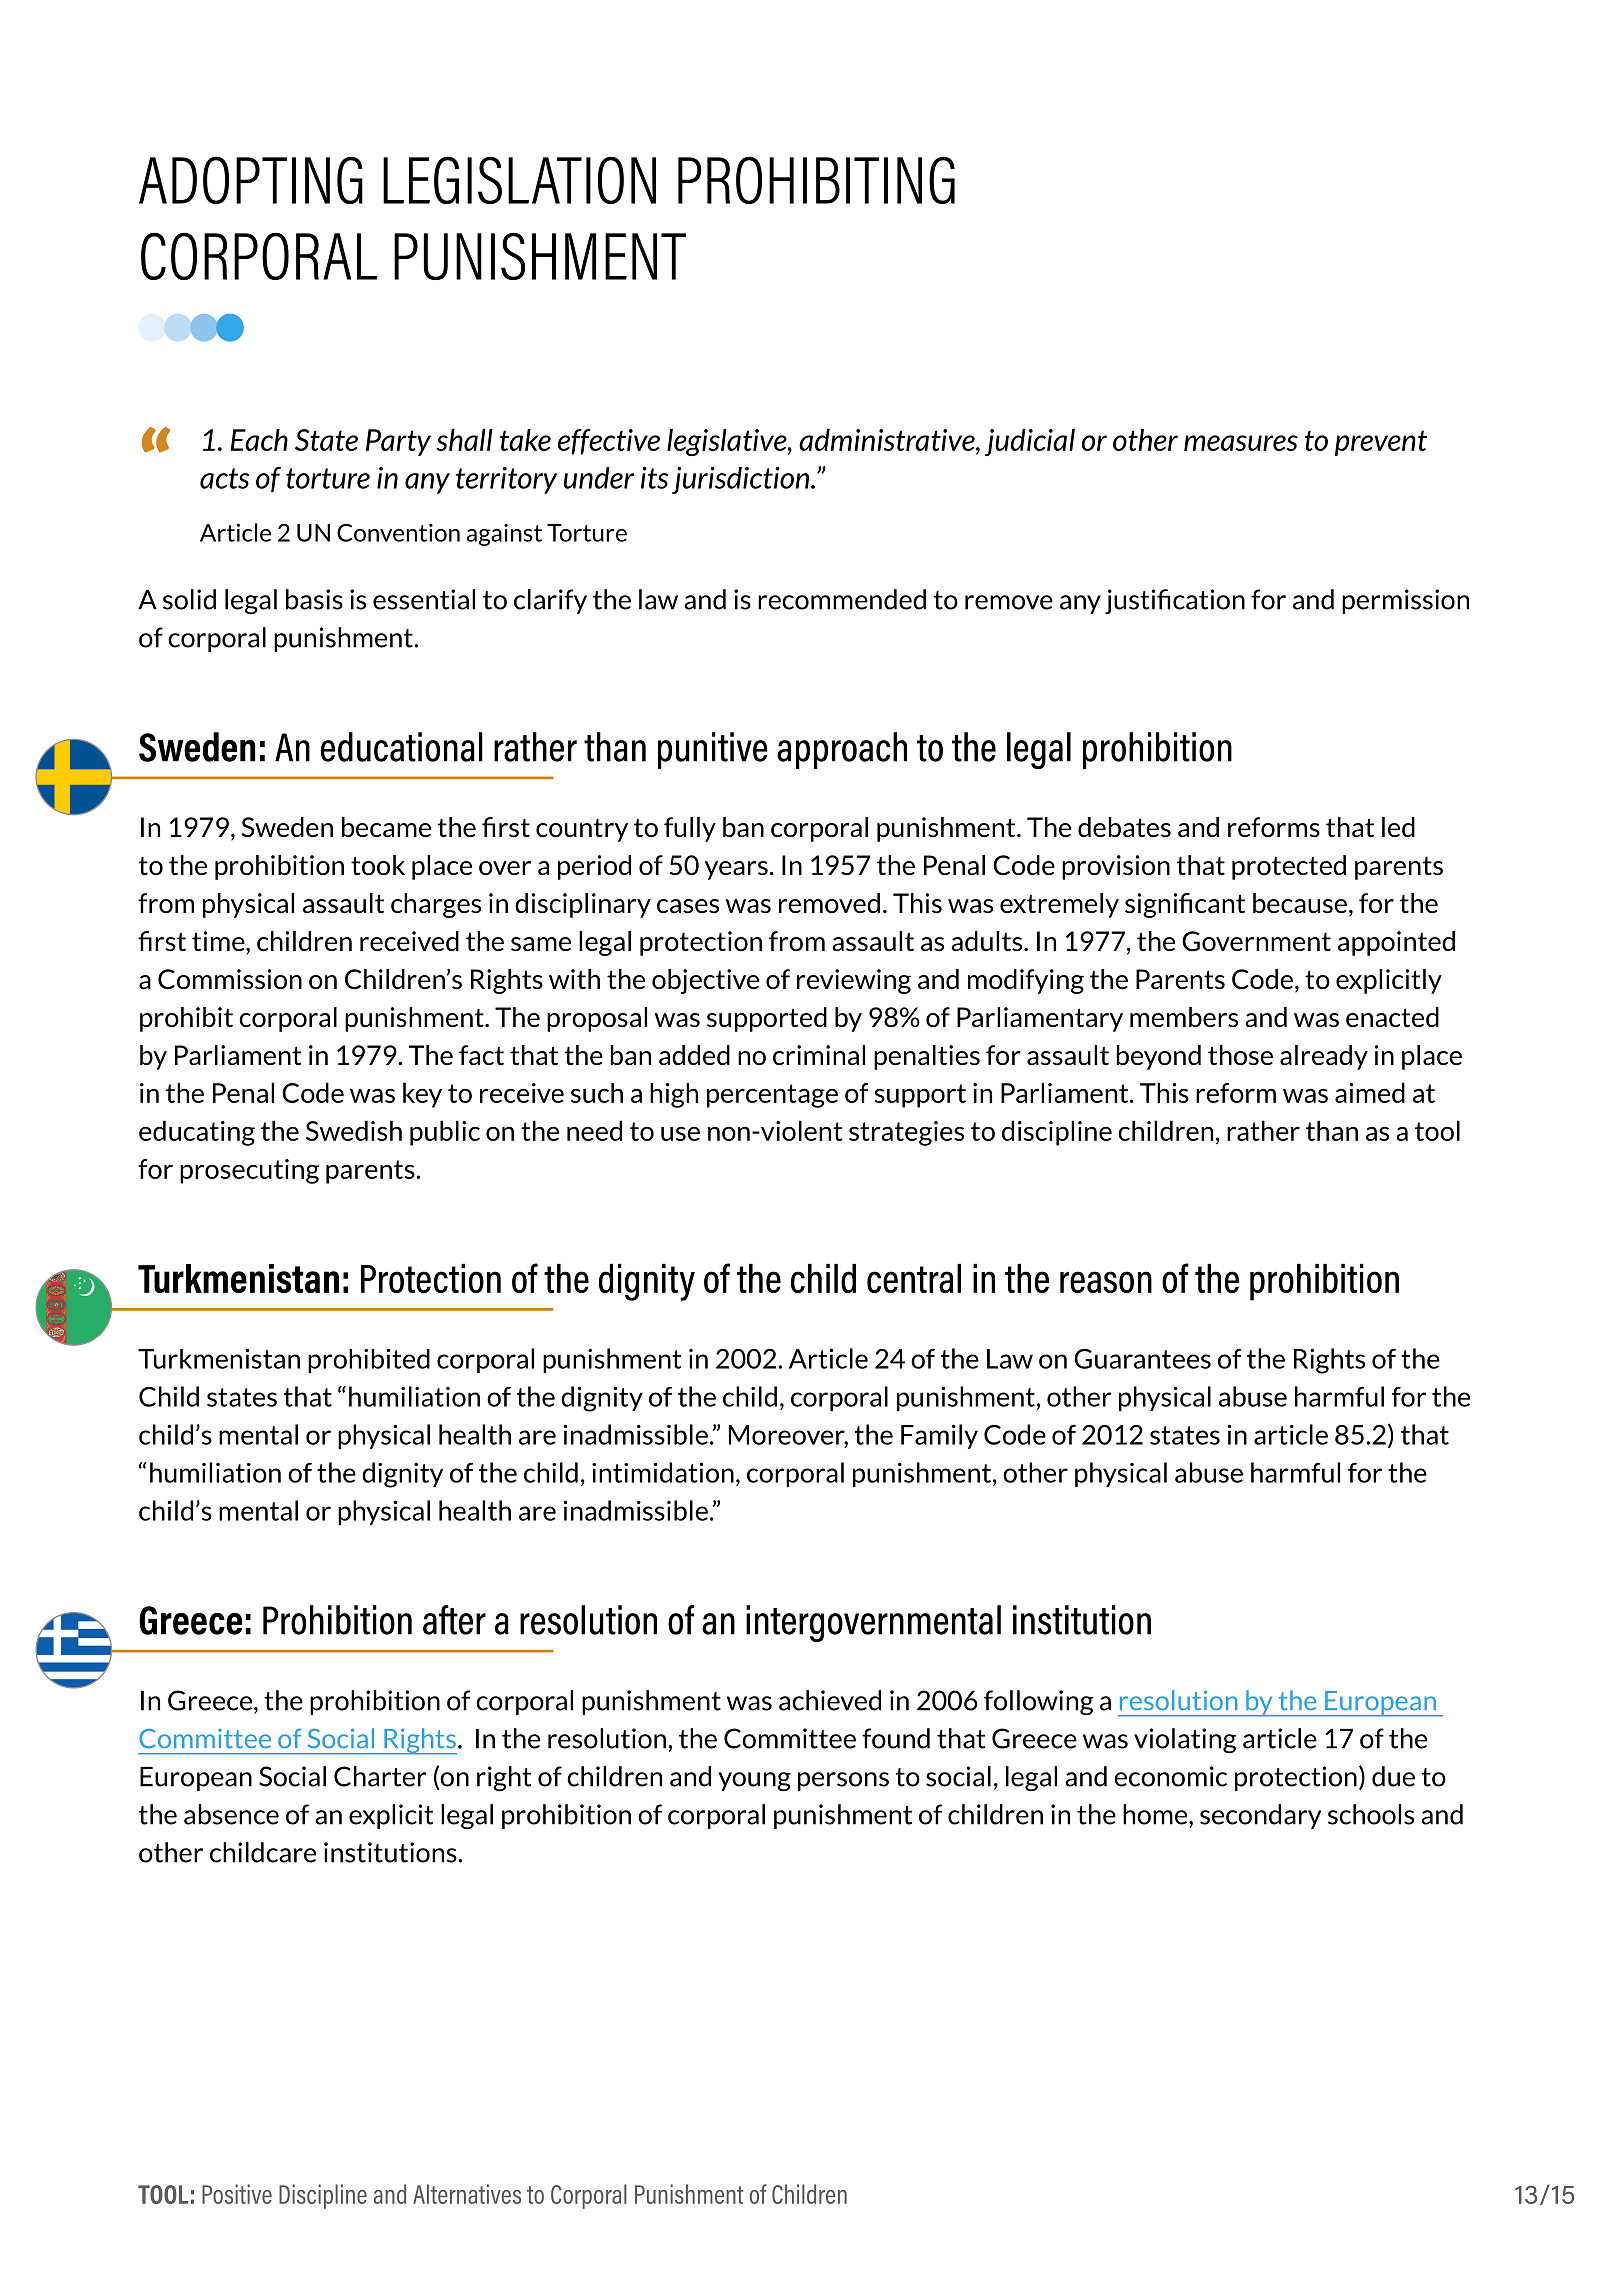 The image size is (1614, 2283). What do you see at coordinates (772, 1096) in the image?
I see `percentage` at bounding box center [772, 1096].
